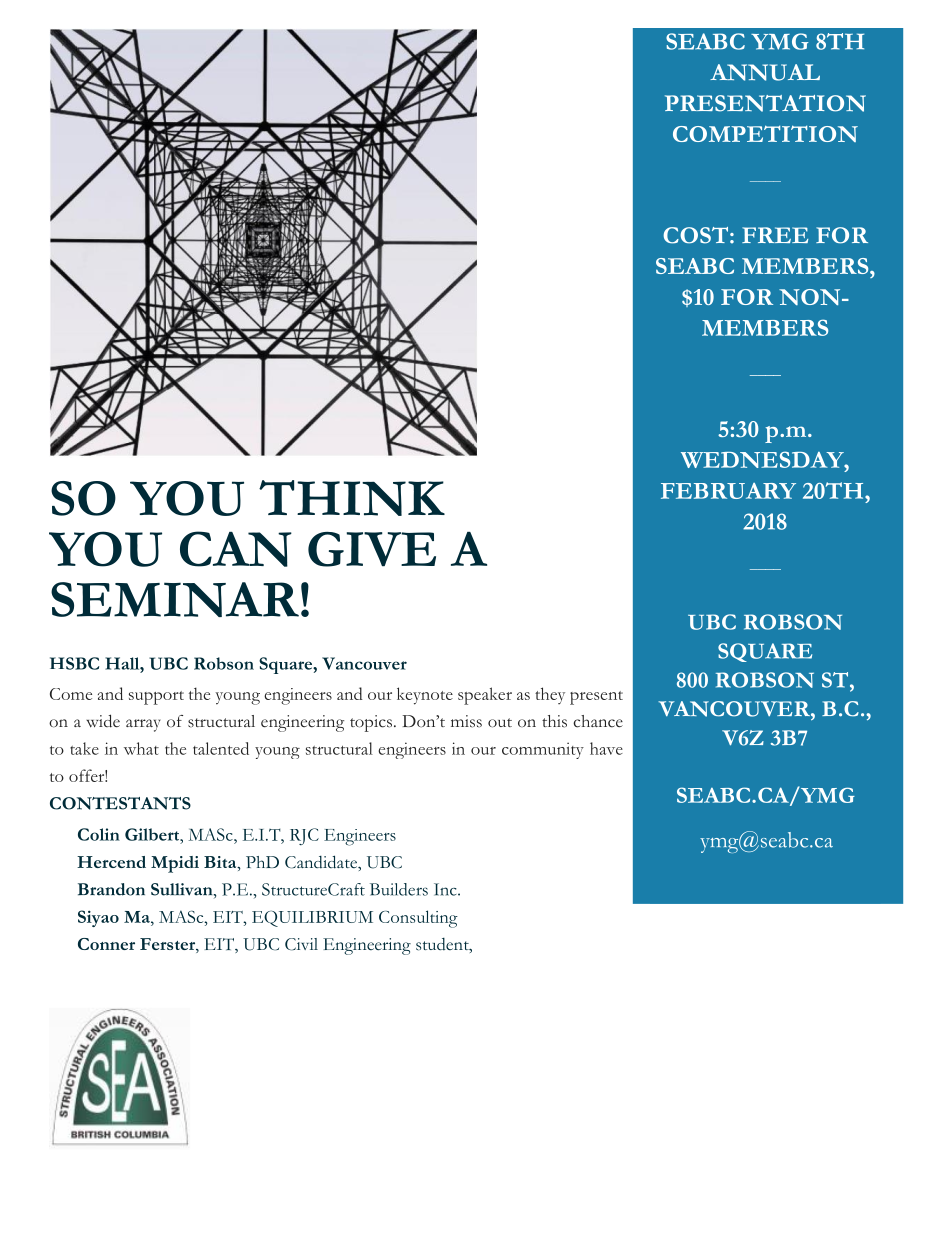 This document has width=952, height=1233. Describe the element at coordinates (775, 235) in the document. I see `FREE` at that location.
